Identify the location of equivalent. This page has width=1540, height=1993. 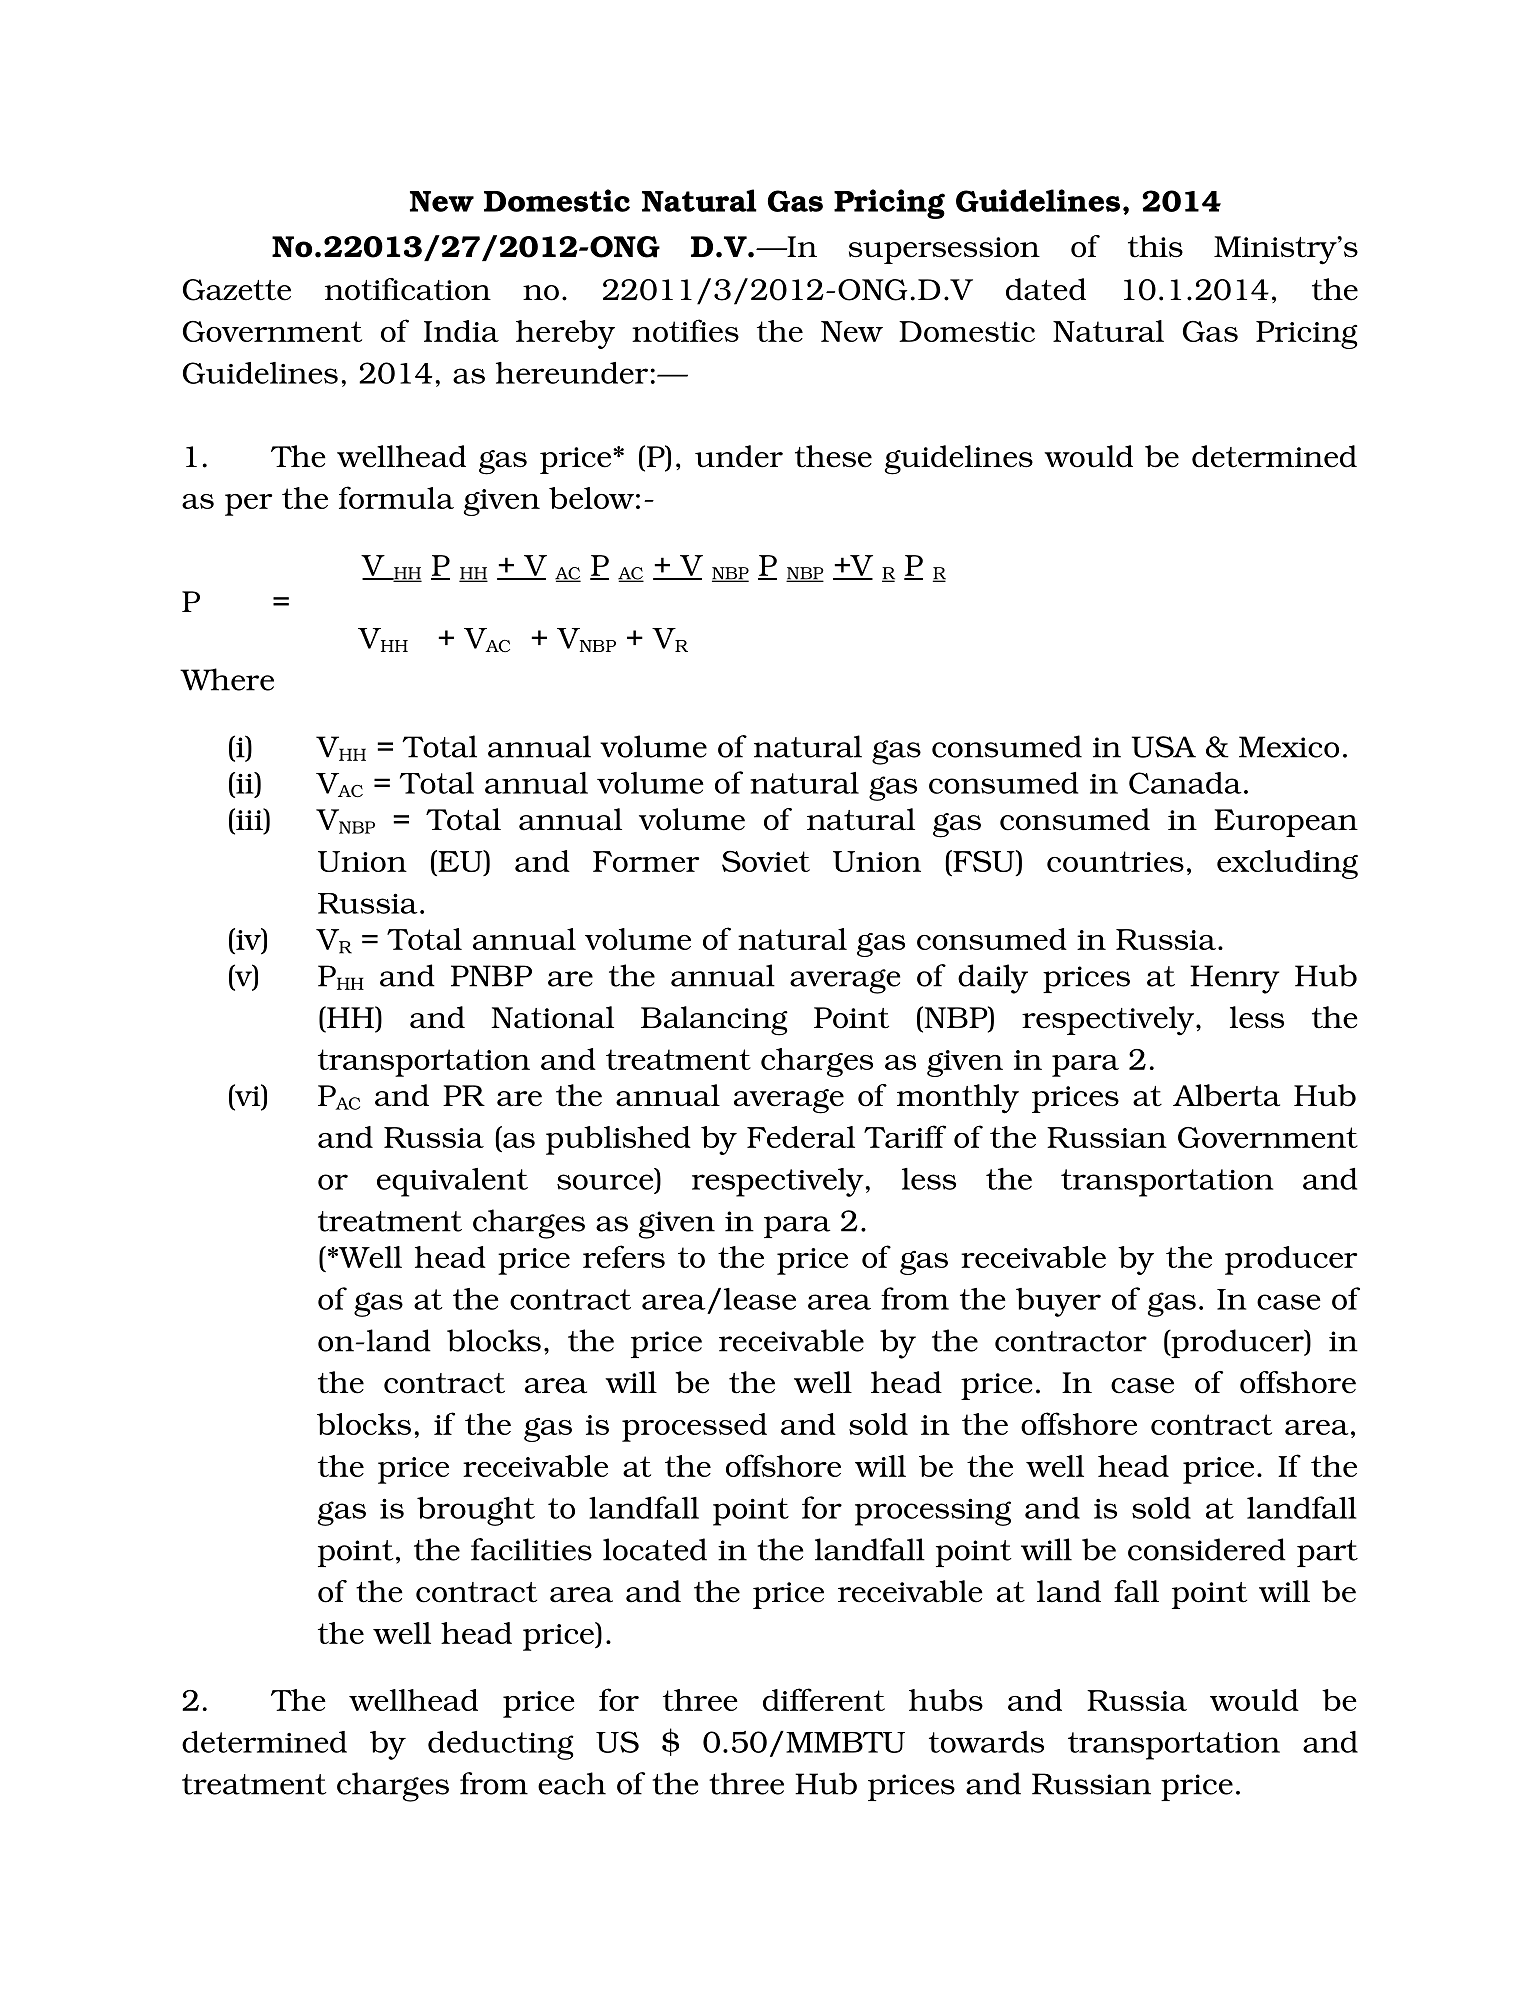
(452, 1182).
